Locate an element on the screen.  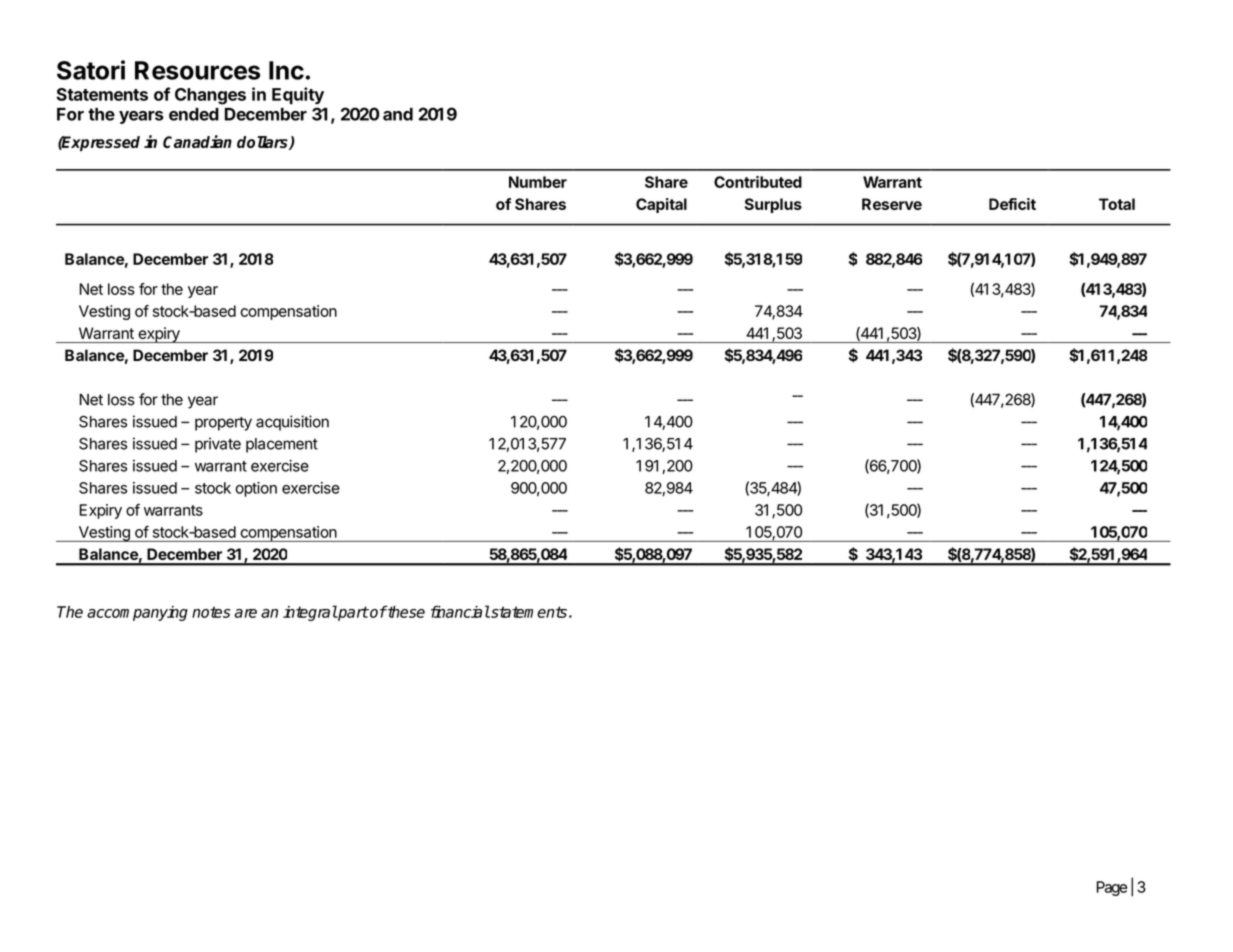
Total is located at coordinates (1117, 204).
